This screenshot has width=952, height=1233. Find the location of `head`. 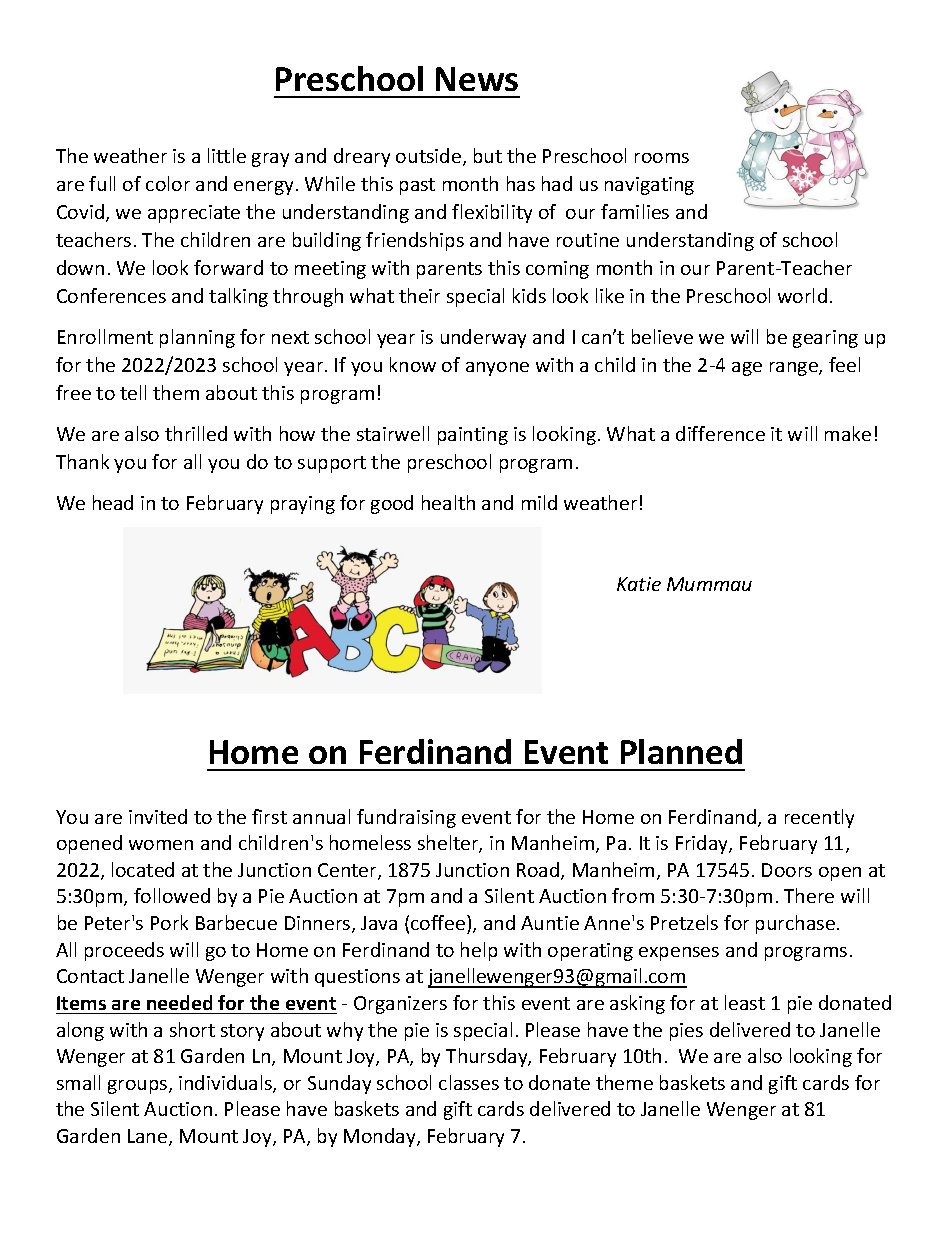

head is located at coordinates (113, 502).
